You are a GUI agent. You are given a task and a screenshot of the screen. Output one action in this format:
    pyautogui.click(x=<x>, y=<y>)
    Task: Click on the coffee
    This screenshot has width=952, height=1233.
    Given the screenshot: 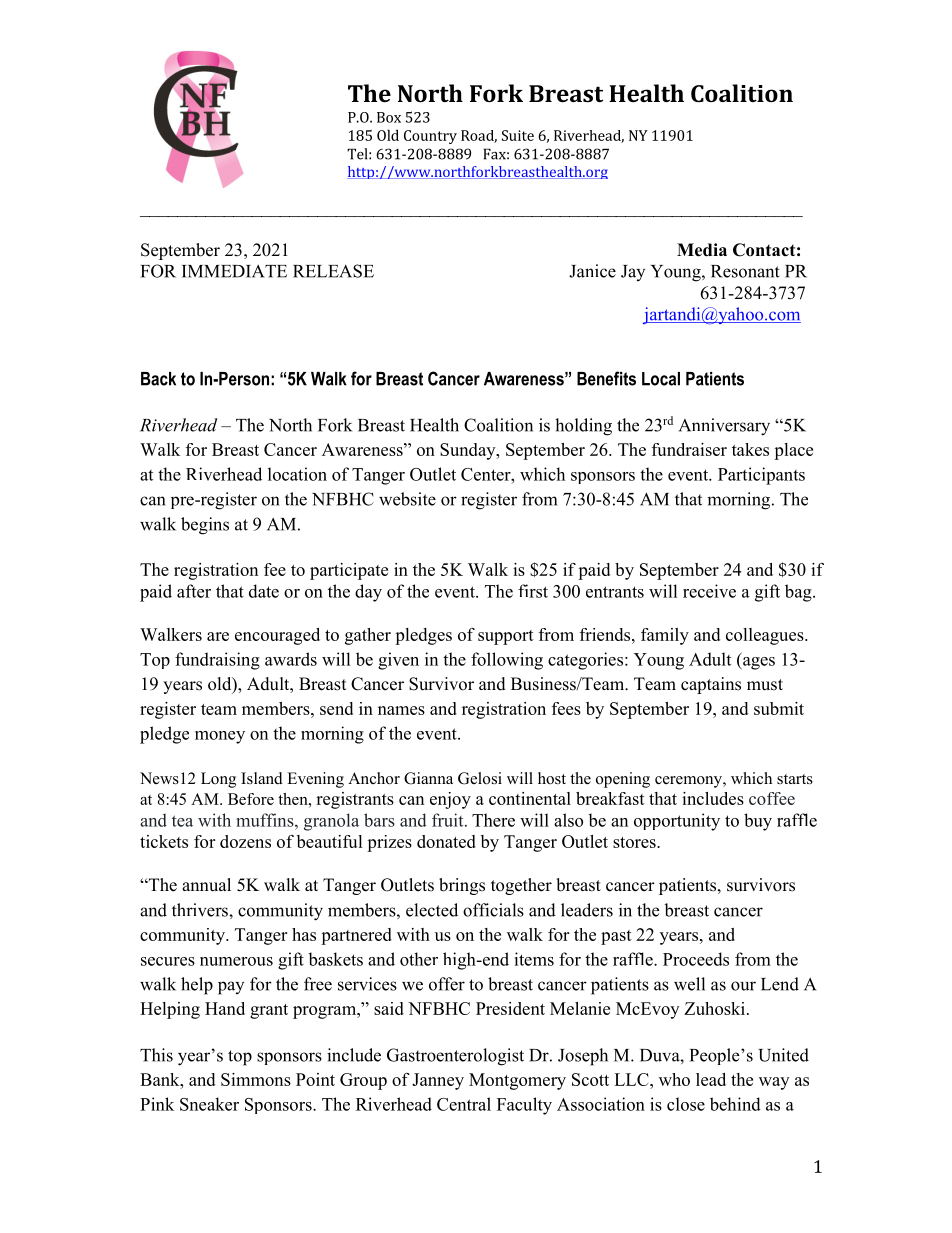 What is the action you would take?
    pyautogui.click(x=772, y=798)
